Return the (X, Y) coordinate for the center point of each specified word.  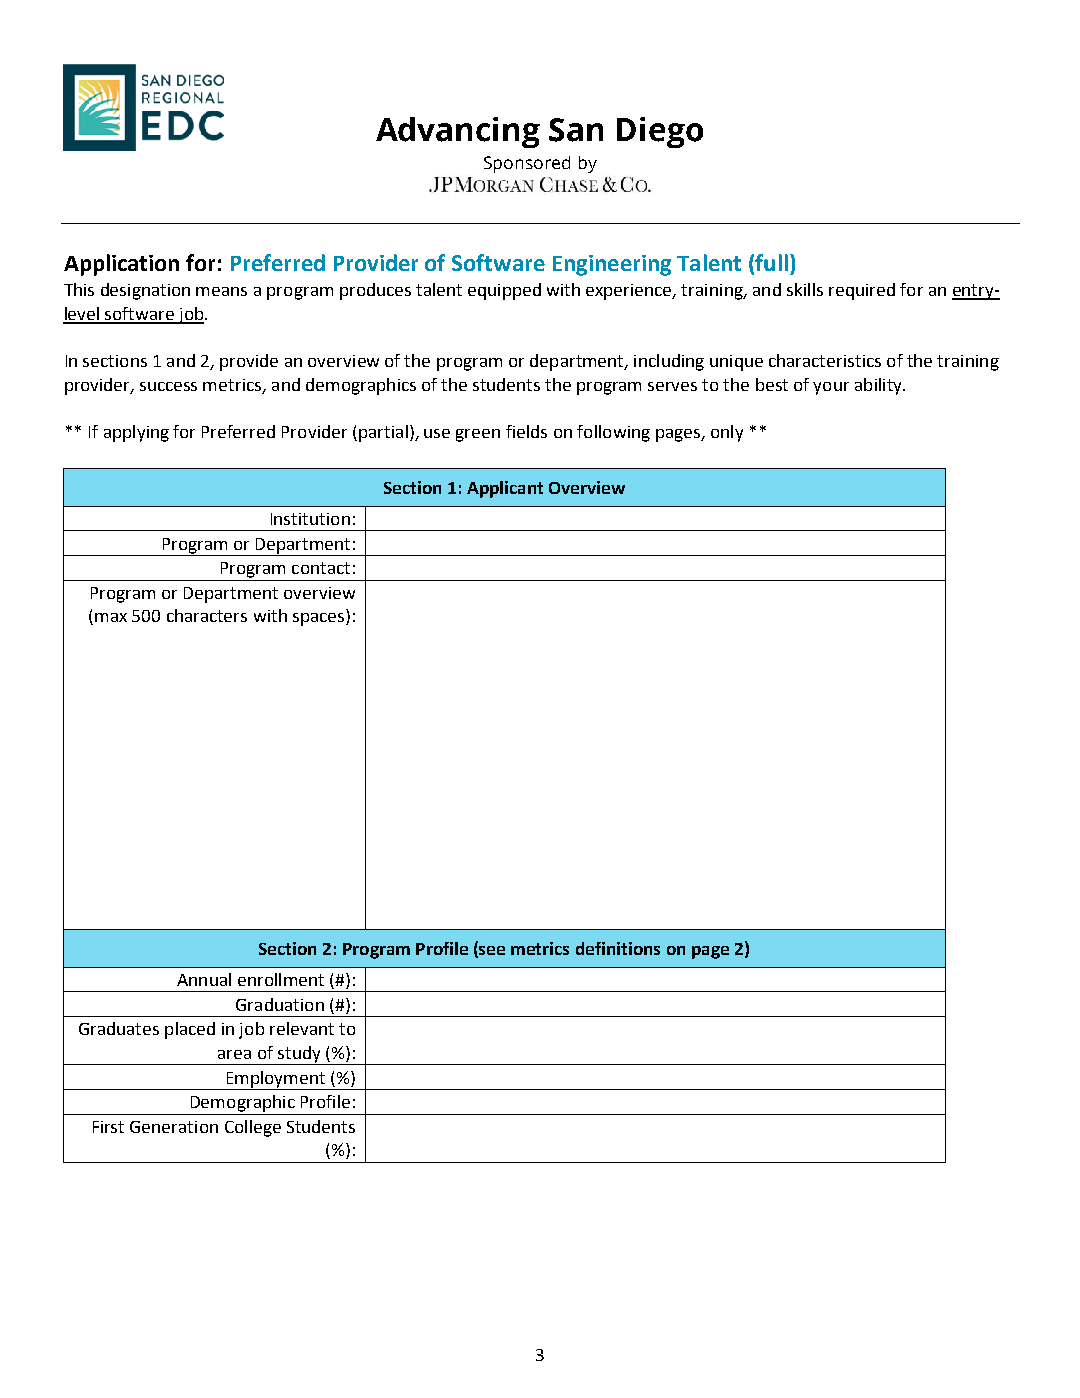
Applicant (505, 489)
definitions (618, 948)
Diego (660, 132)
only (727, 433)
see (491, 951)
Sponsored (527, 164)
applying (136, 433)
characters (207, 615)
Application (121, 265)
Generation (174, 1127)
